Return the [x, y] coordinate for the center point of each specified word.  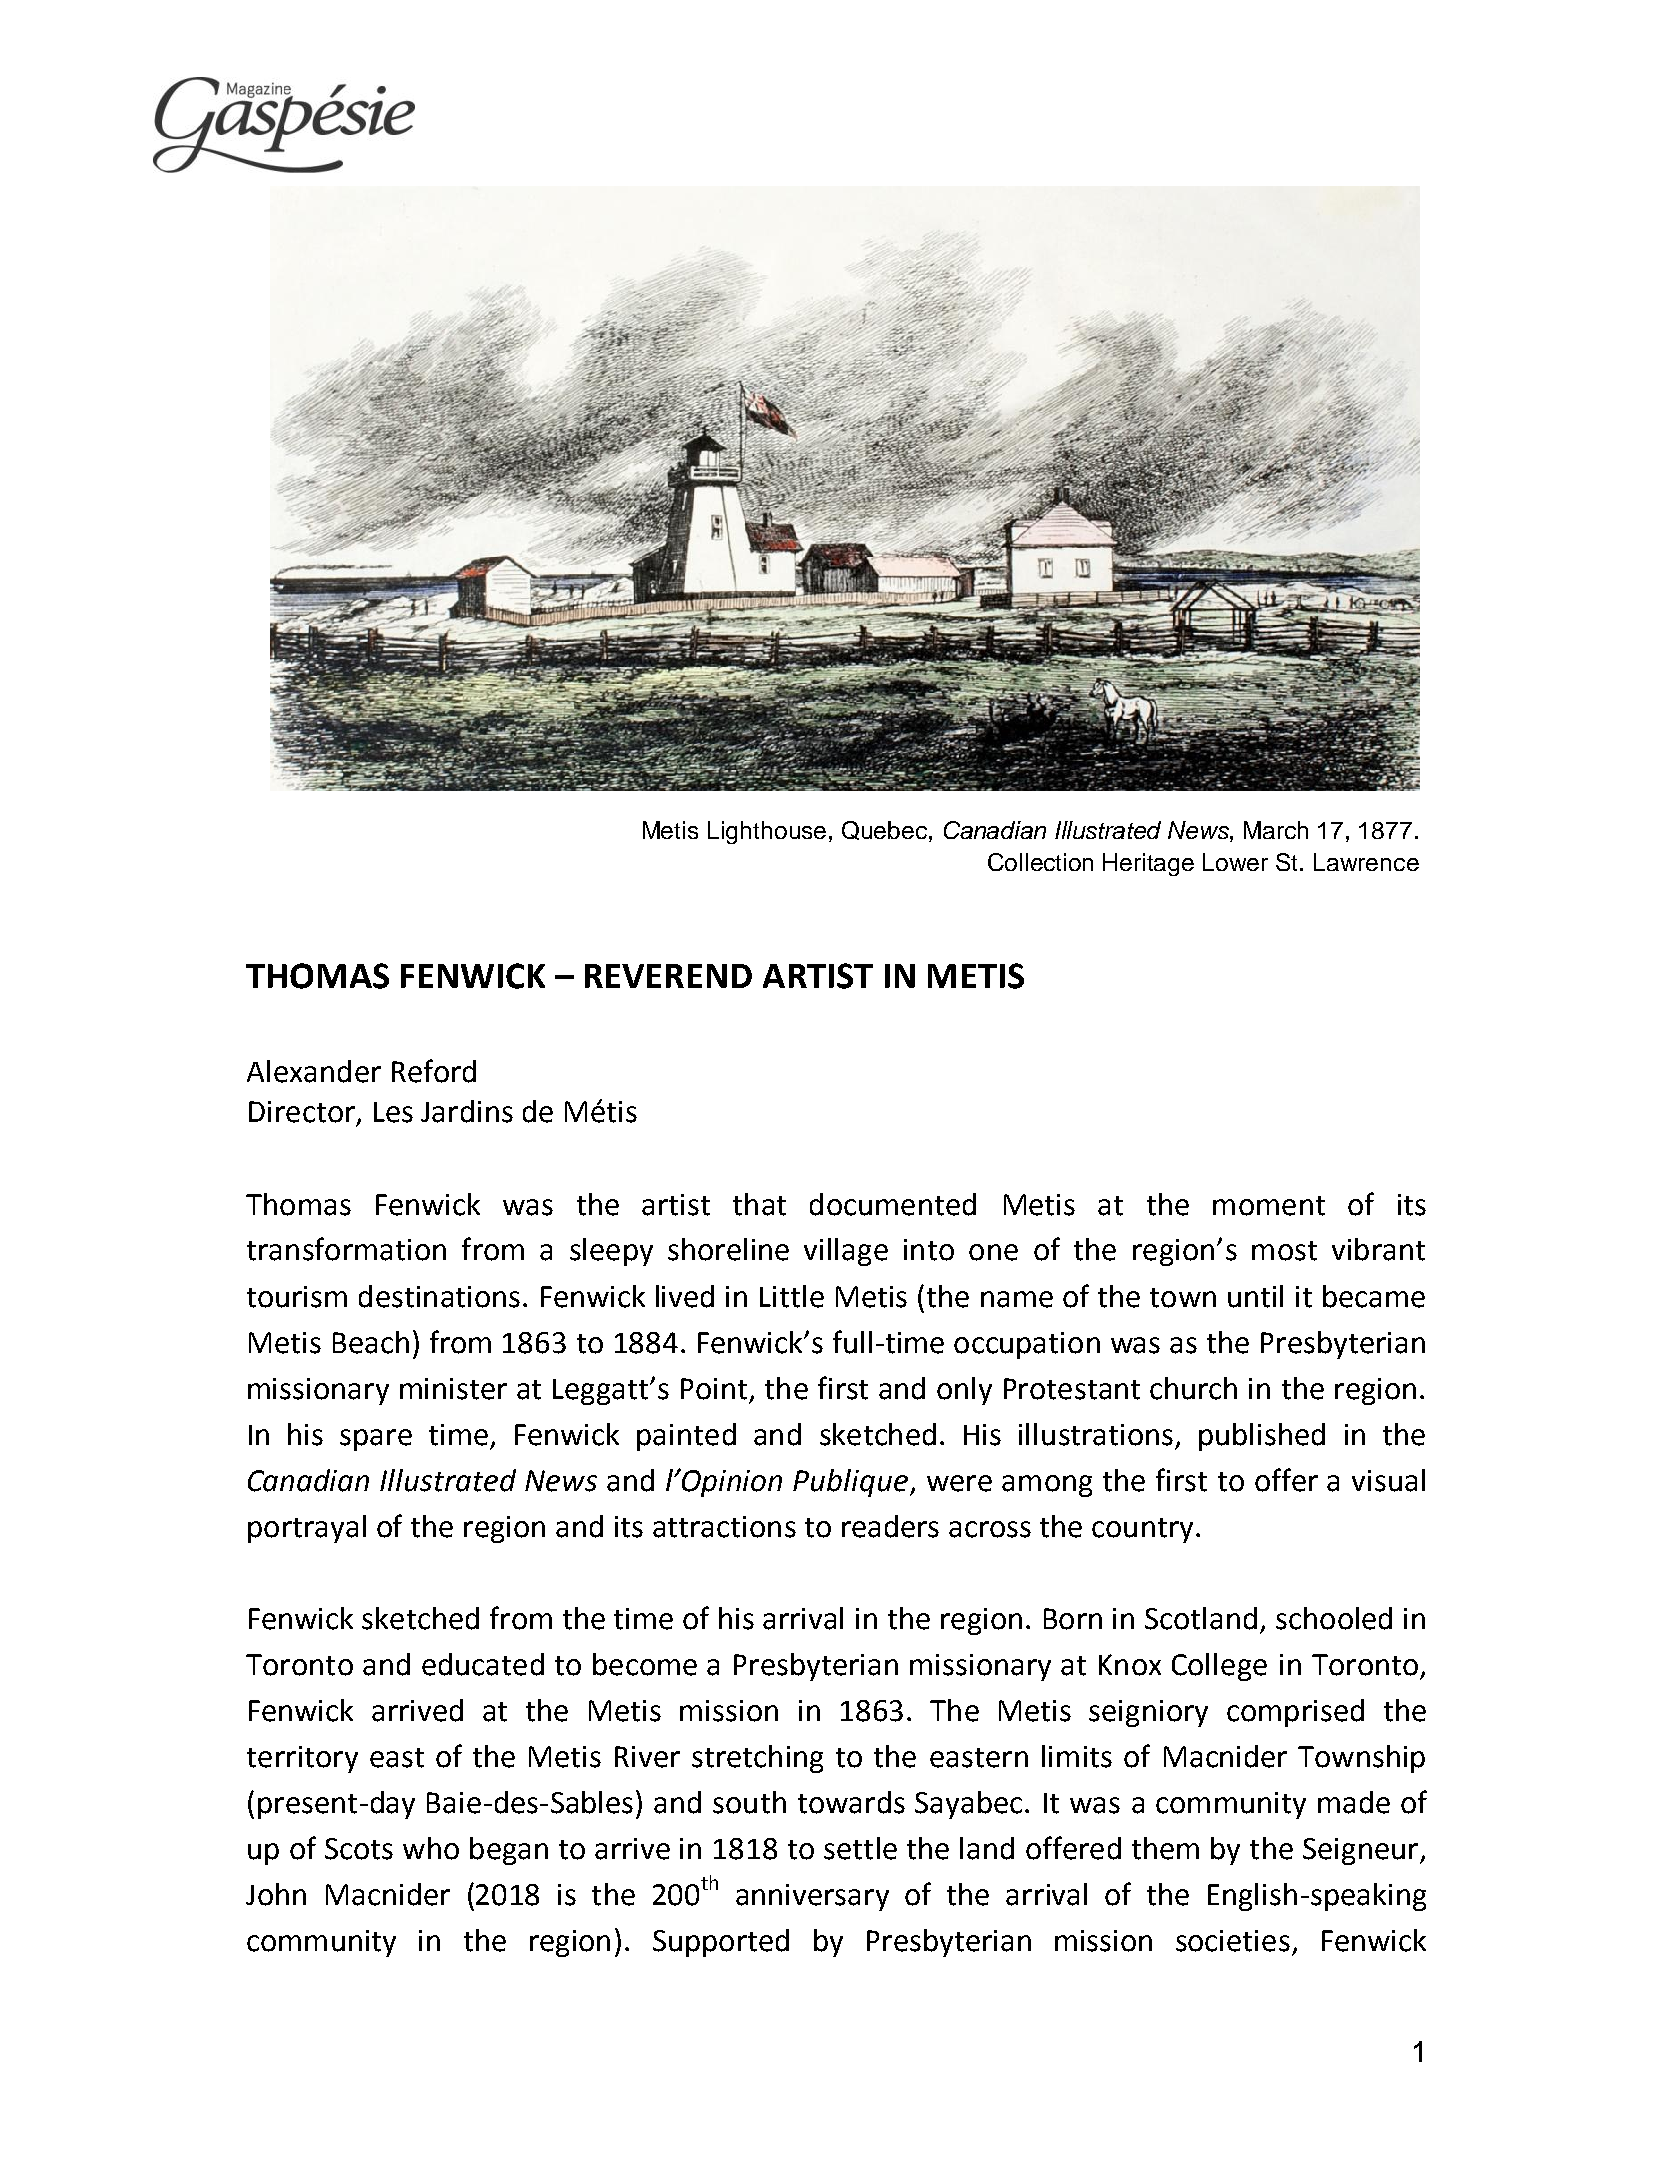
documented [893, 1204]
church [1193, 1388]
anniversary [812, 1897]
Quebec [884, 830]
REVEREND [668, 976]
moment [1269, 1206]
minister [453, 1389]
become [645, 1664]
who [431, 1848]
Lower [1235, 862]
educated [483, 1664]
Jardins [467, 1111]
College [1219, 1667]
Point [714, 1389]
